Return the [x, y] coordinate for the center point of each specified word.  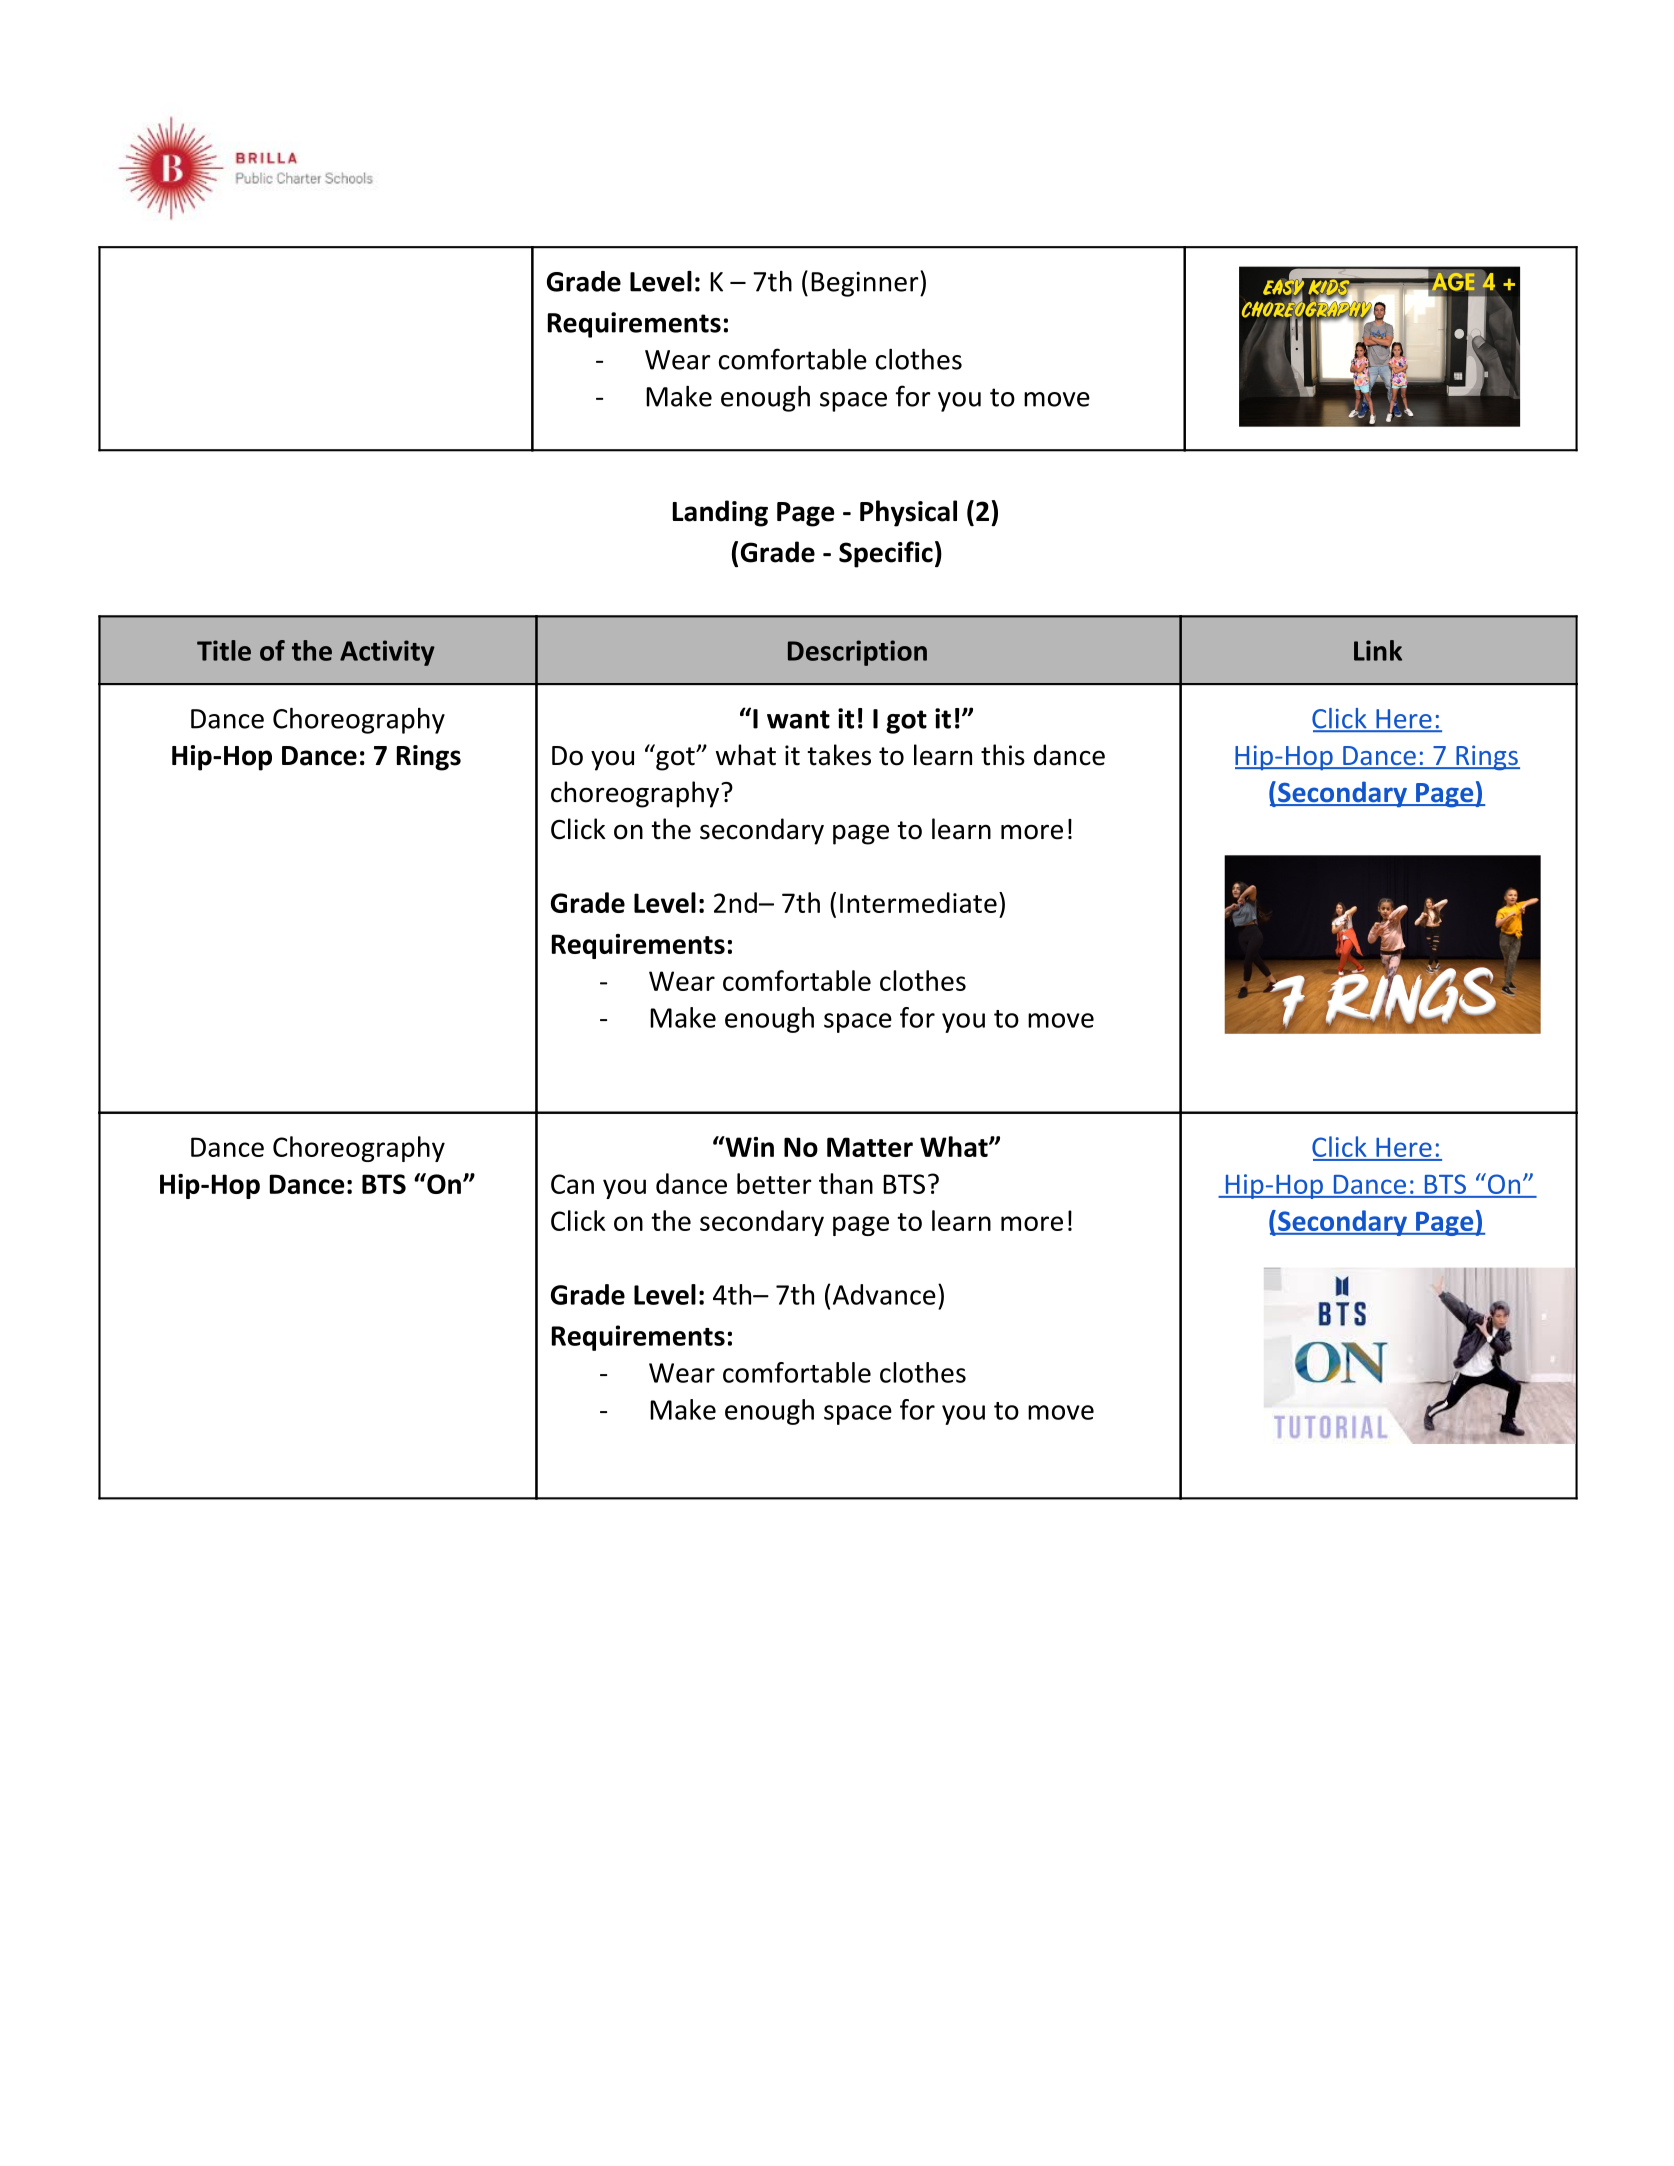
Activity [387, 653]
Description [857, 653]
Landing [720, 513]
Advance [884, 1294]
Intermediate [918, 902]
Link [1378, 650]
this [1003, 755]
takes [839, 755]
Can [572, 1184]
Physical [908, 513]
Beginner [866, 284]
